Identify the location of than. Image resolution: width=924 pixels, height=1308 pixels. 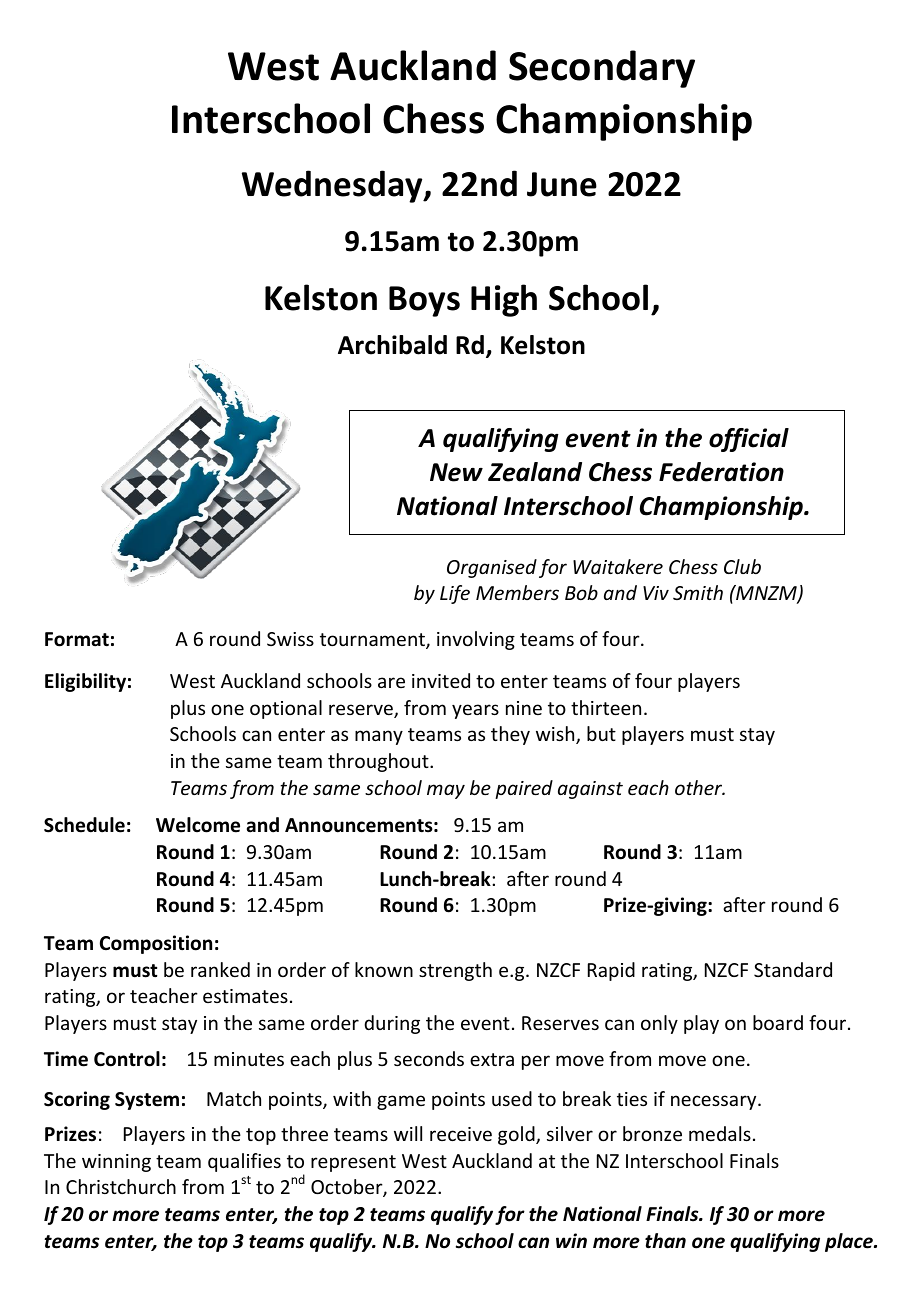
(665, 1241).
